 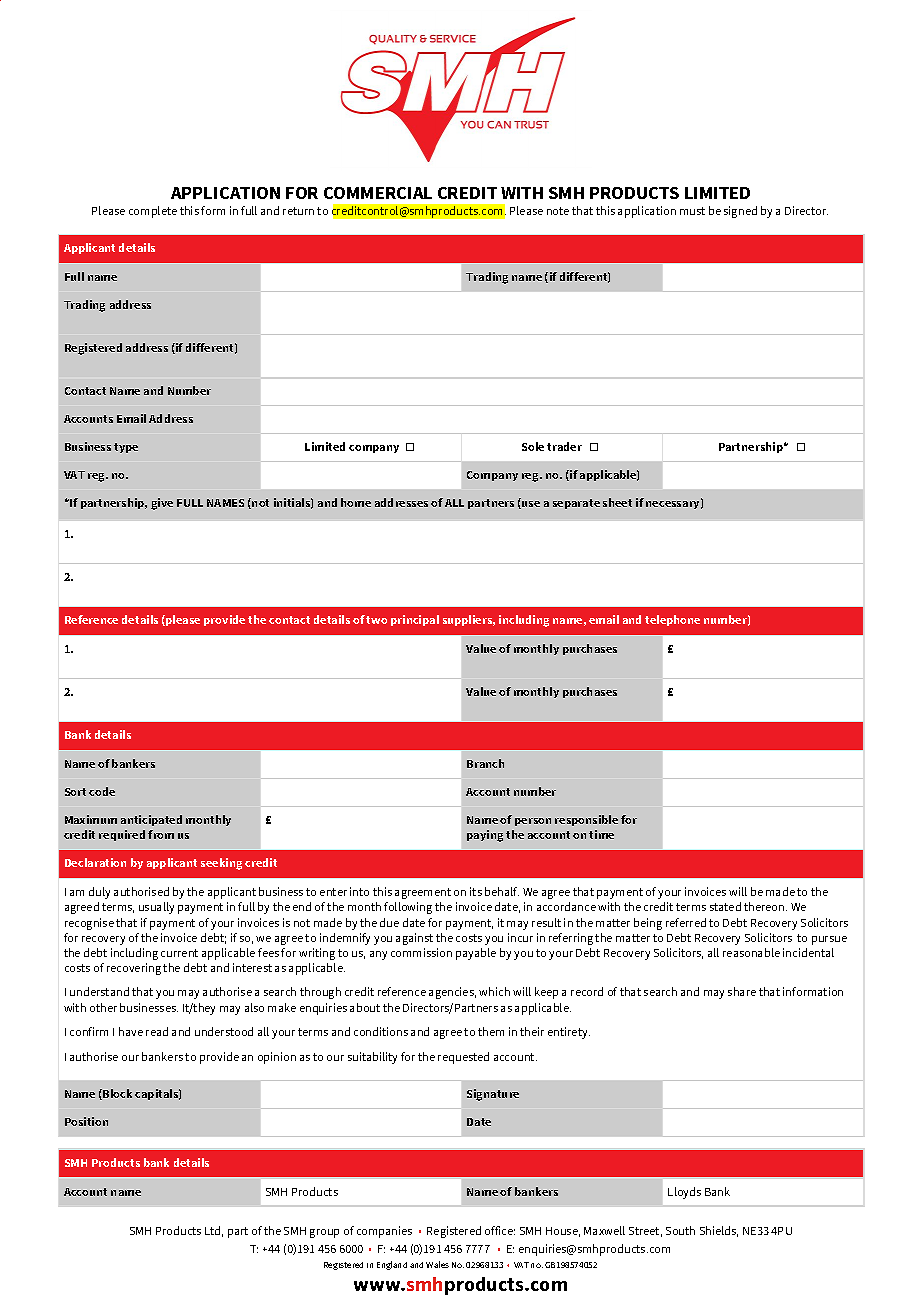 I want to click on usually, so click(x=156, y=908).
